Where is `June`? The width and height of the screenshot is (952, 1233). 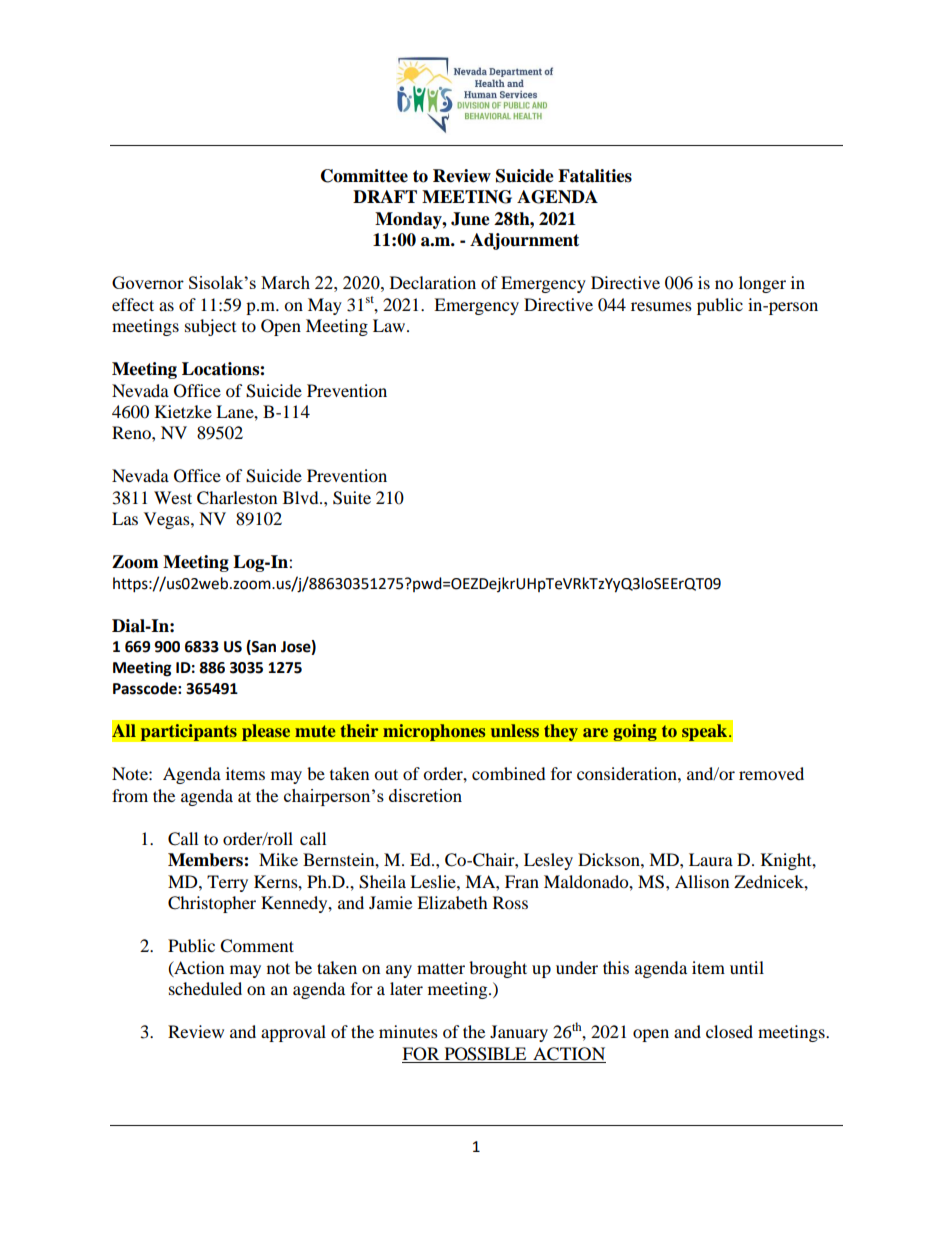 June is located at coordinates (470, 219).
